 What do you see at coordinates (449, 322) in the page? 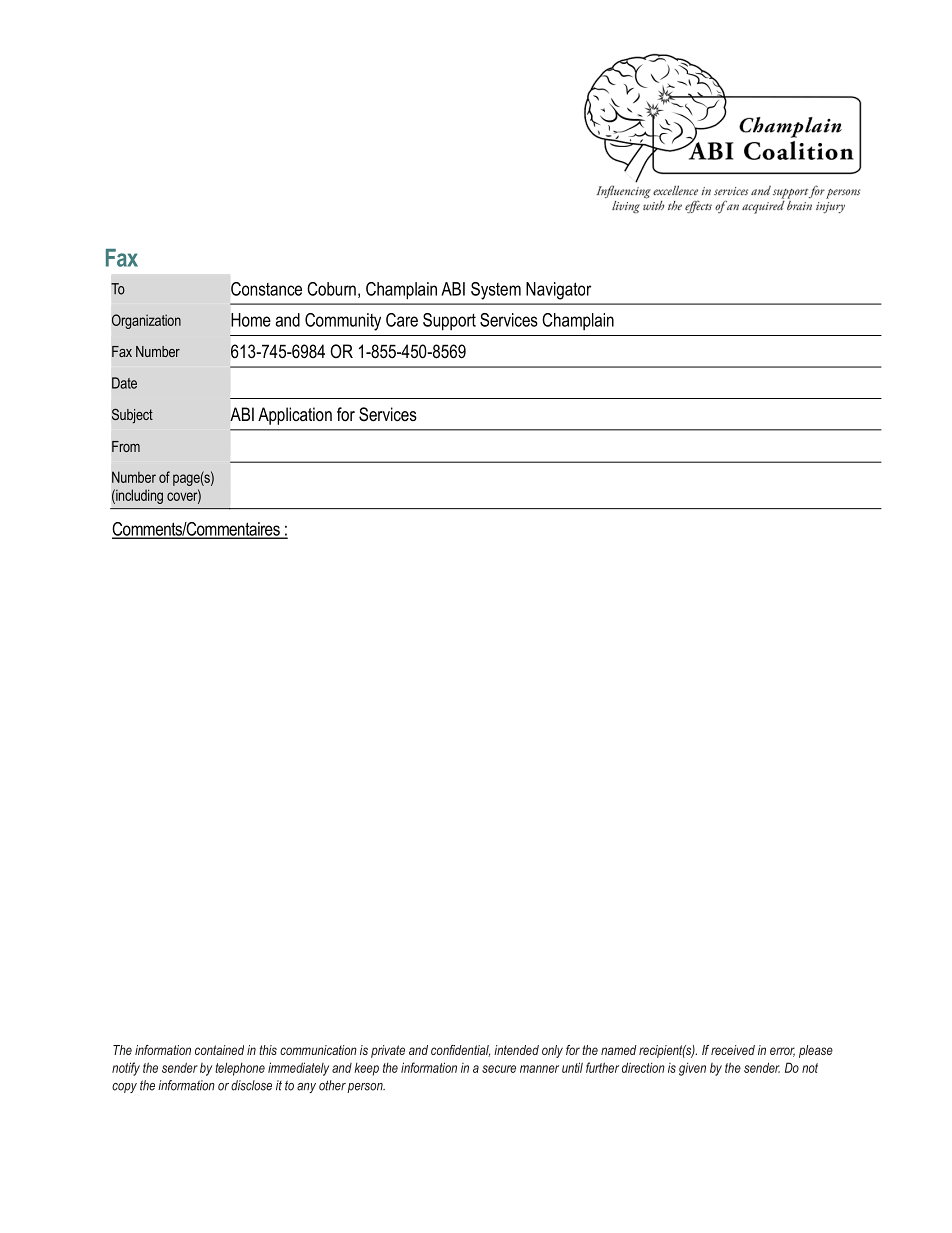
I see `Support` at bounding box center [449, 322].
